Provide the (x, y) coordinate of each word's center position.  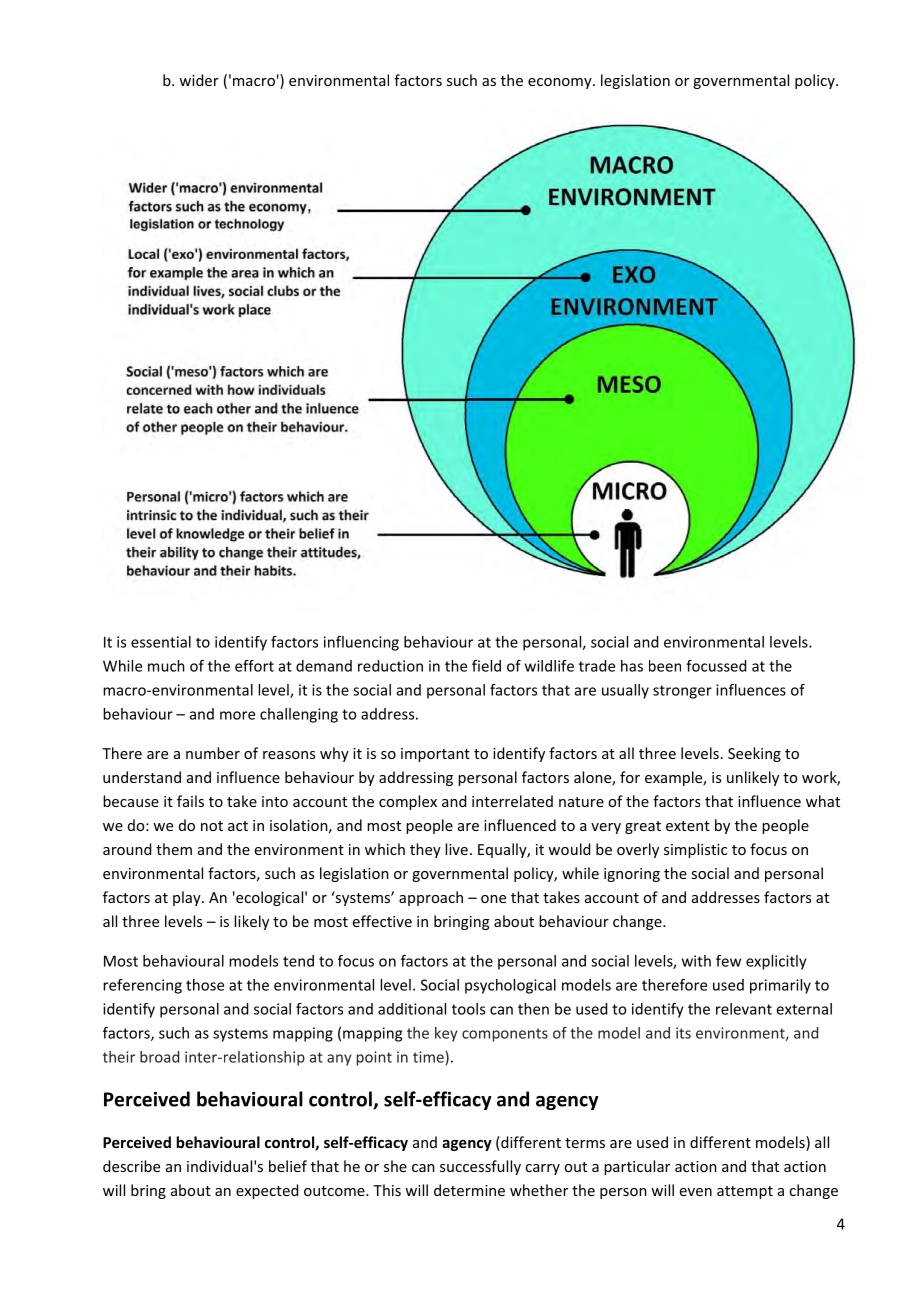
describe (131, 1166)
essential (161, 642)
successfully (480, 1167)
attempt (745, 1192)
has (632, 666)
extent (688, 826)
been (665, 666)
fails (190, 801)
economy (561, 83)
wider (199, 80)
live (456, 849)
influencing (361, 643)
